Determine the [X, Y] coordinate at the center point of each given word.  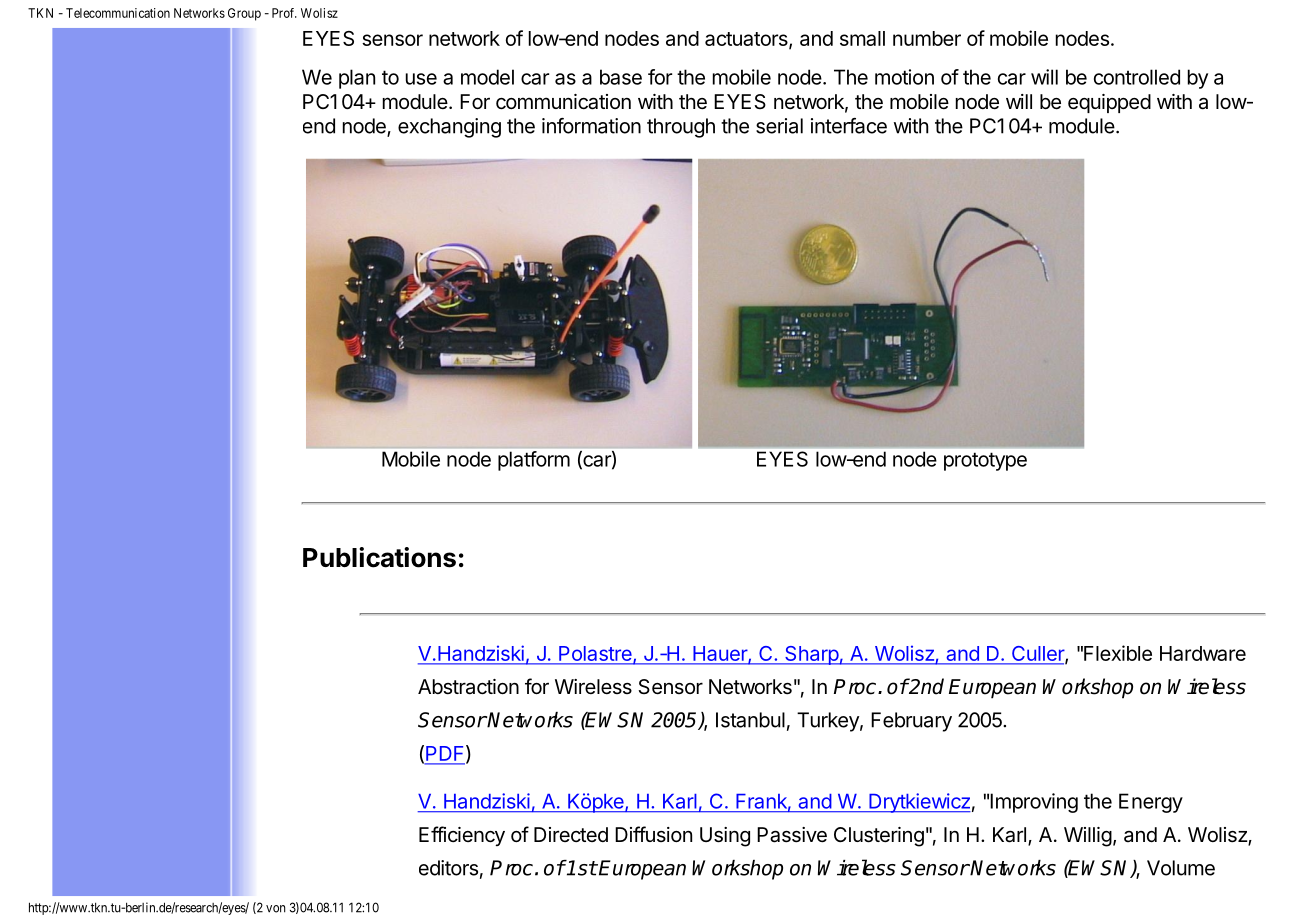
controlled [1137, 77]
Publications [379, 557]
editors [448, 868]
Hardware [1203, 653]
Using [725, 837]
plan [357, 79]
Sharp [811, 655]
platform [534, 461]
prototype [985, 461]
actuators [747, 40]
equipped [1109, 103]
